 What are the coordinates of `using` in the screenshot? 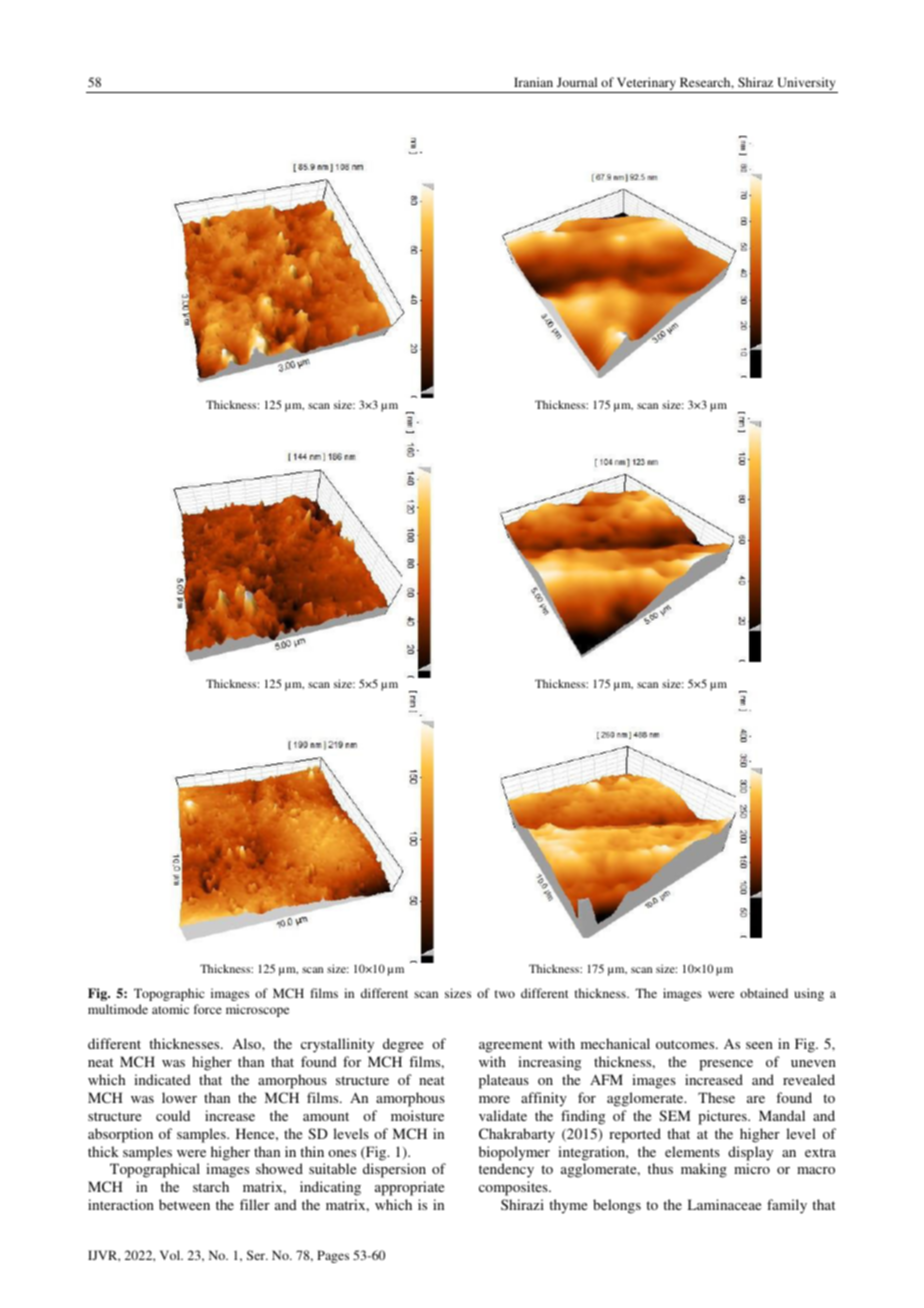 It's located at (809, 994).
